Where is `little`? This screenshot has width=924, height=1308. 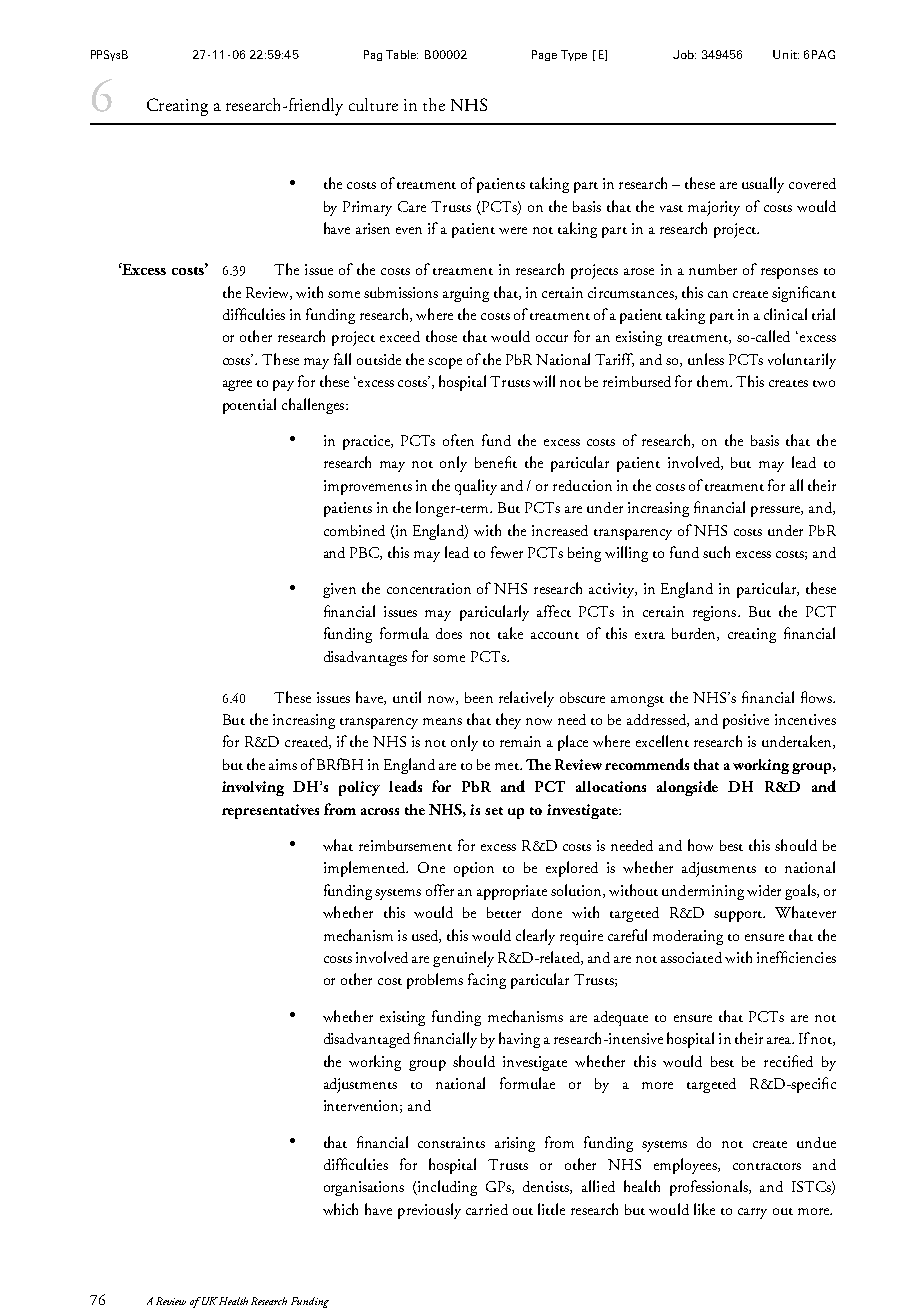 little is located at coordinates (551, 1209).
